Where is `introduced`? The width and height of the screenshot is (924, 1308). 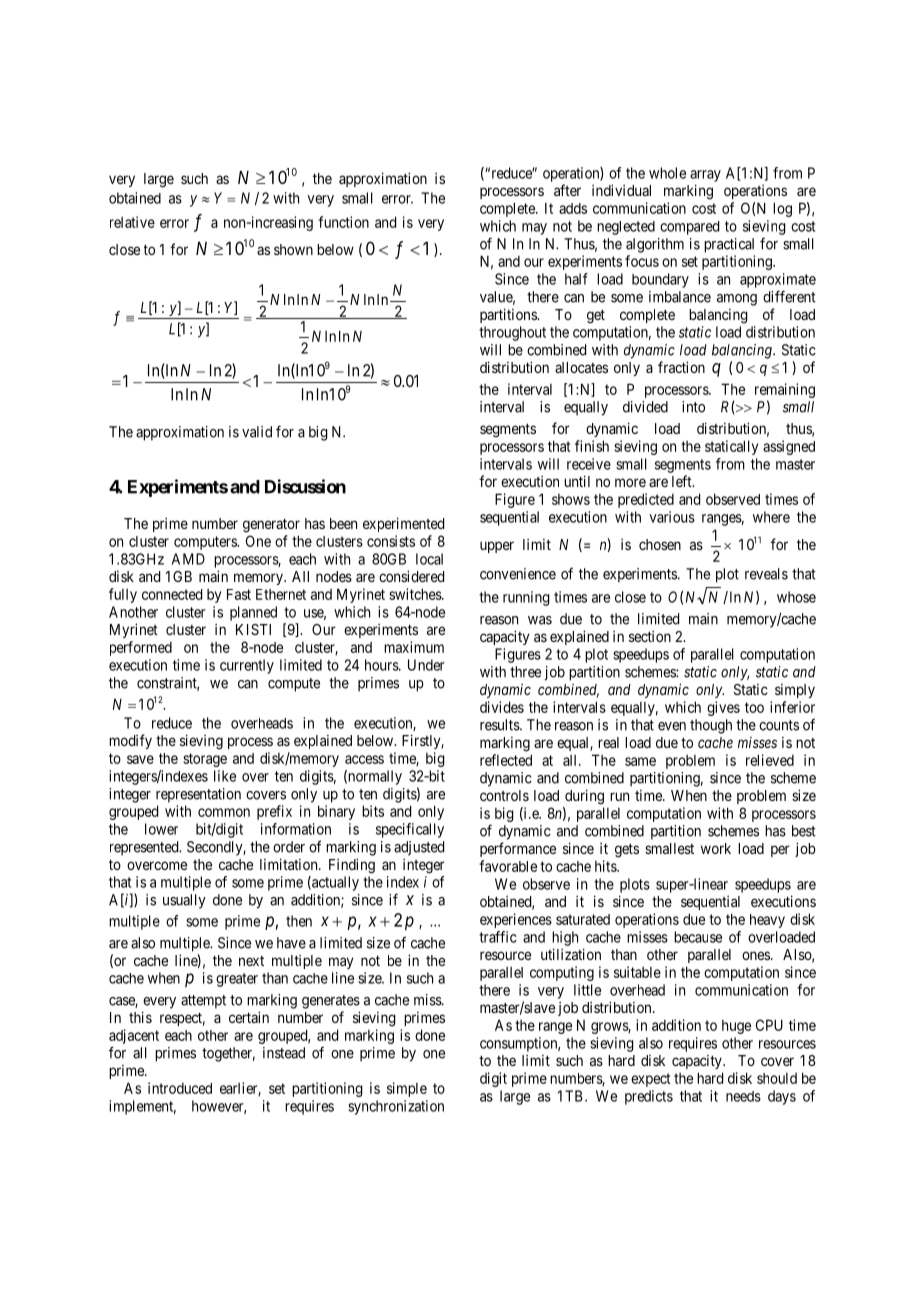
introduced is located at coordinates (180, 1088).
